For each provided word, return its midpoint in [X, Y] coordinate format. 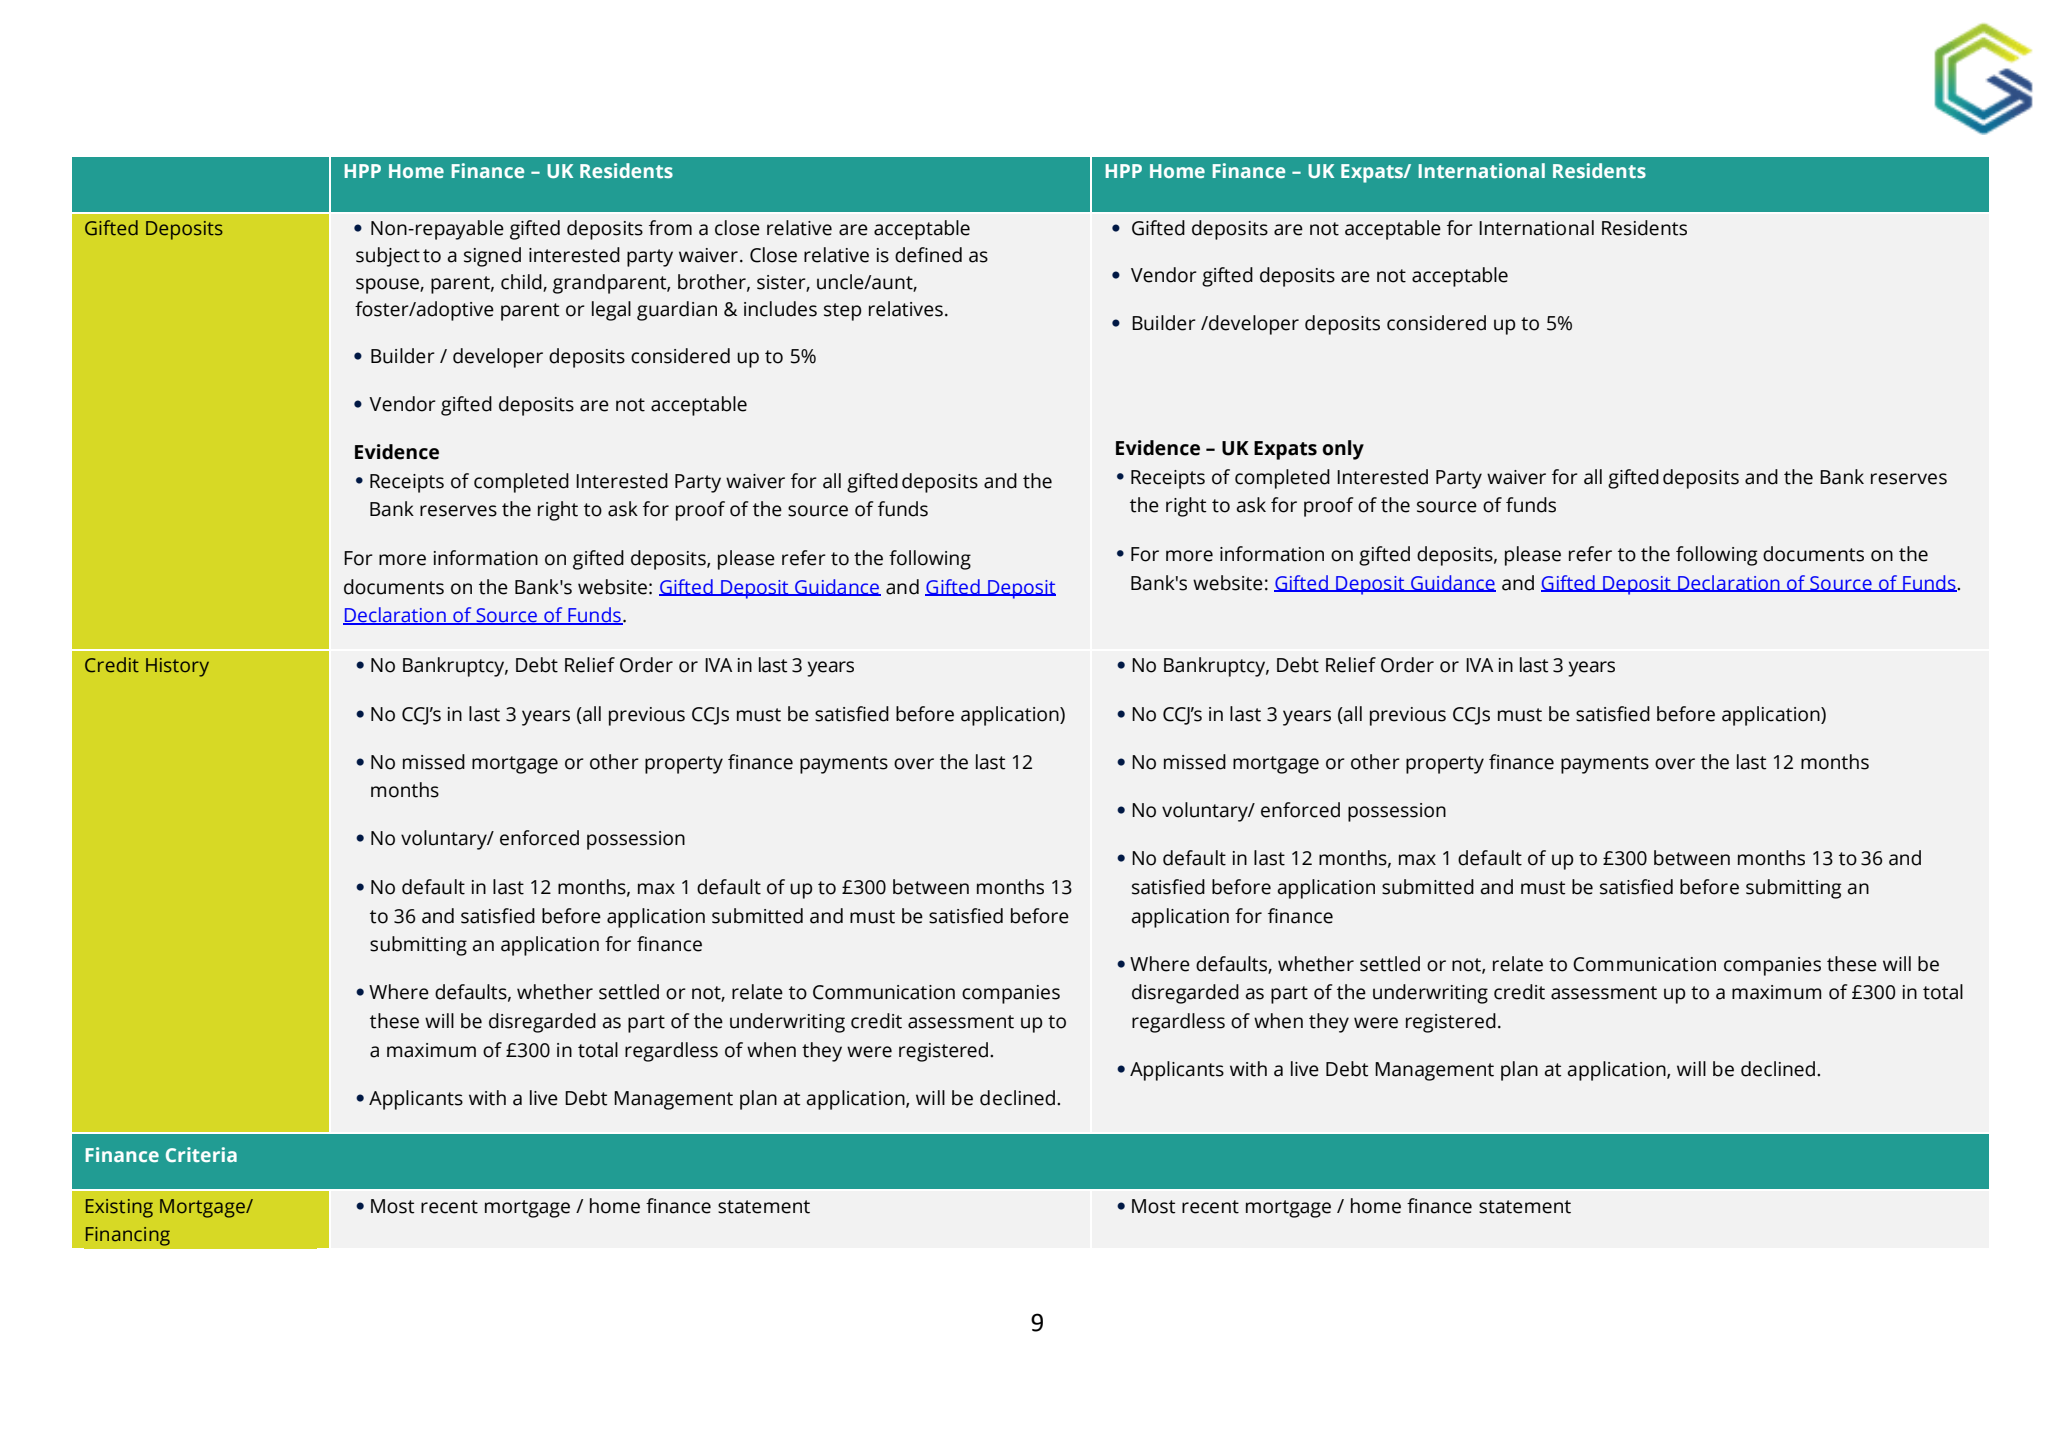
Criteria [201, 1154]
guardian [677, 311]
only [1343, 450]
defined [928, 255]
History [177, 667]
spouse [388, 286]
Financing [128, 1236]
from [670, 228]
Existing [119, 1208]
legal [611, 311]
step [843, 312]
